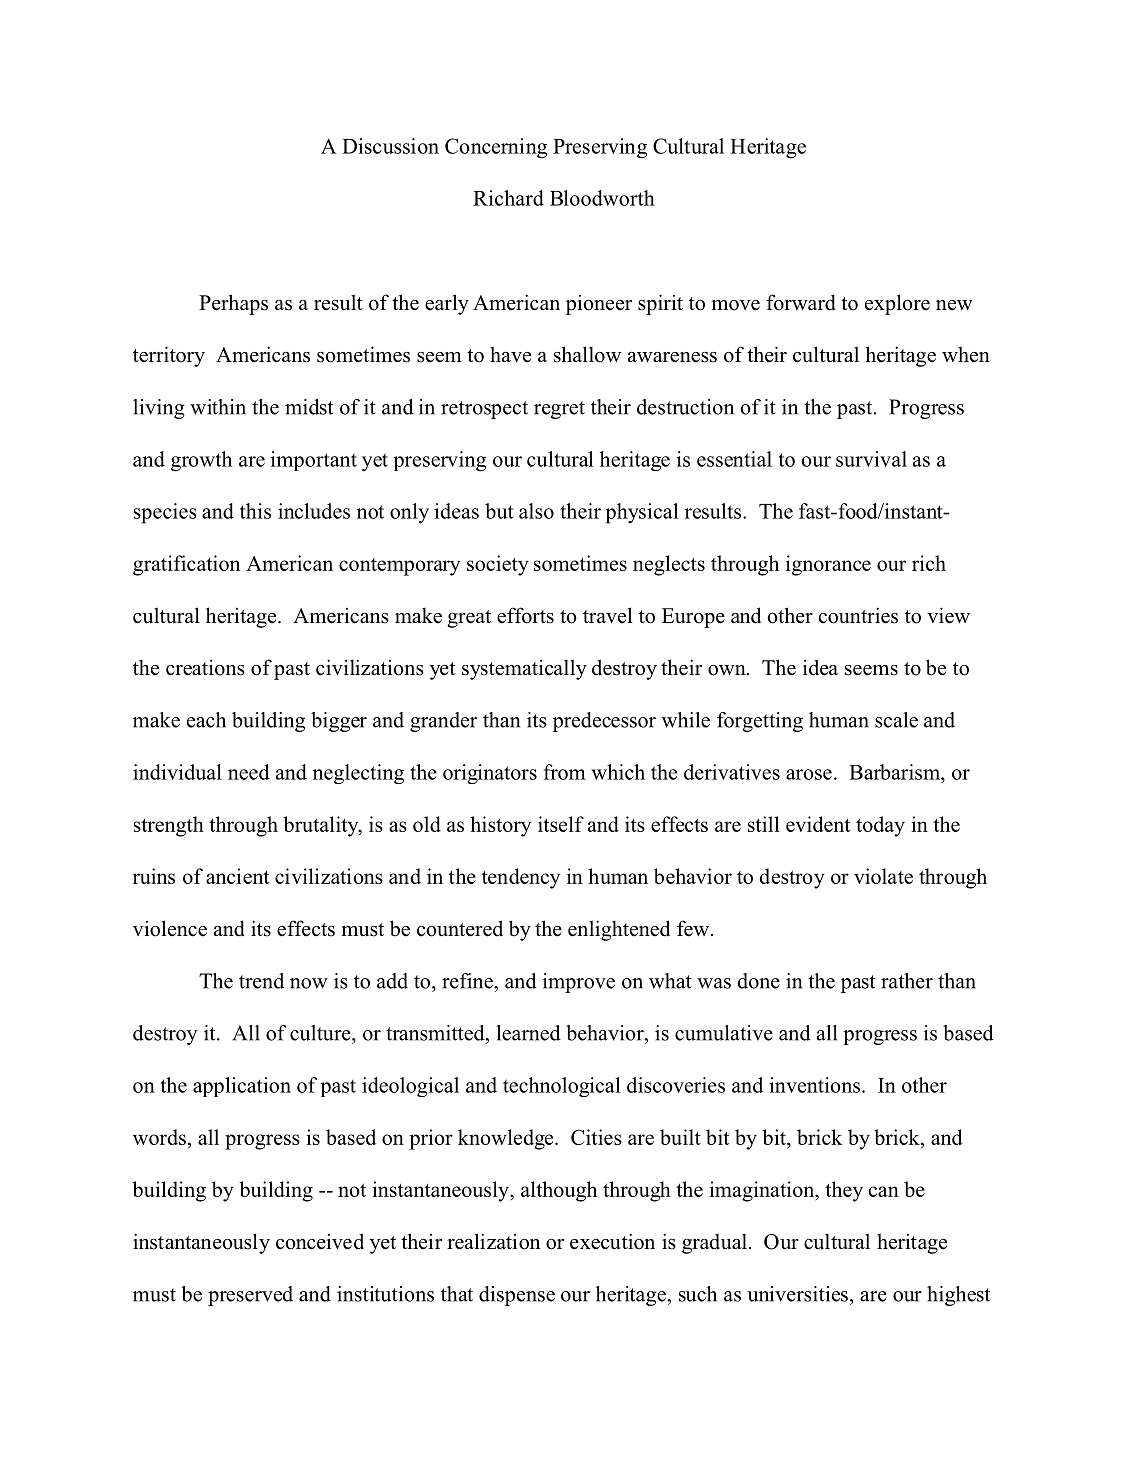 This screenshot has width=1127, height=1459. What do you see at coordinates (602, 198) in the screenshot?
I see `Bloodworth` at bounding box center [602, 198].
